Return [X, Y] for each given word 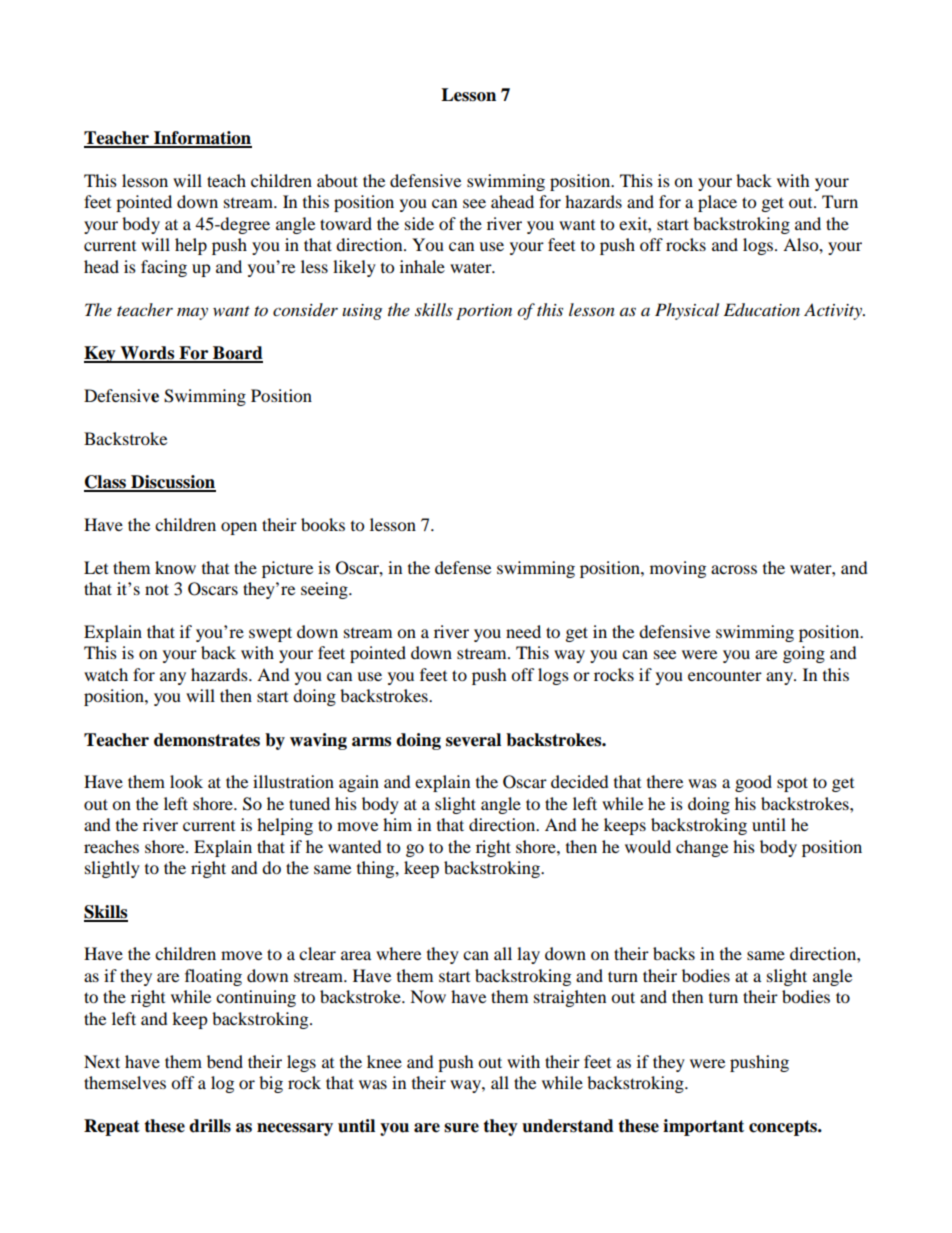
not [157, 589]
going [804, 654]
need [523, 631]
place [717, 203]
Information [202, 139]
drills [210, 1126]
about [337, 180]
